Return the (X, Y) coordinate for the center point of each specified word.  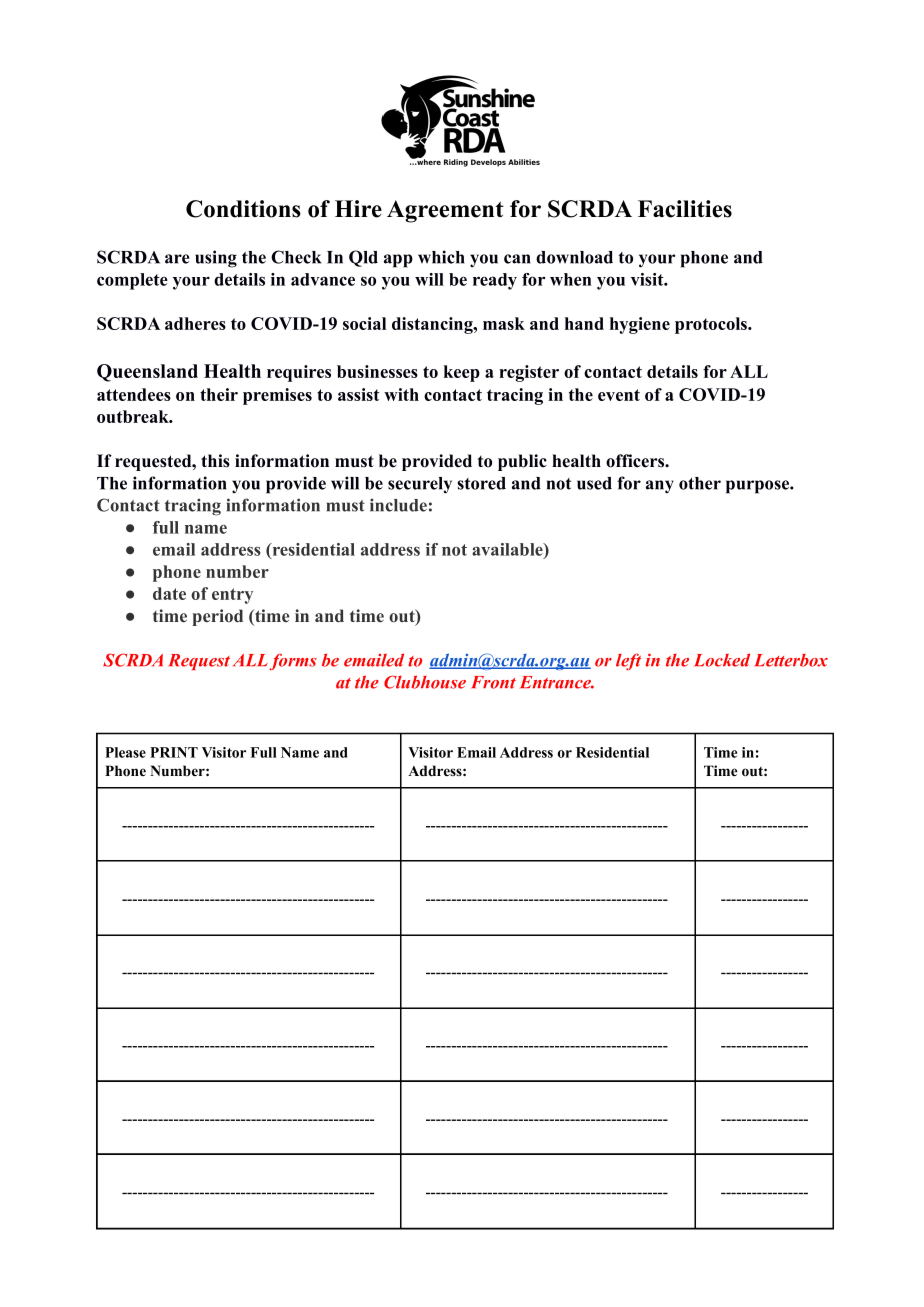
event (619, 395)
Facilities (685, 209)
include (398, 505)
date (169, 593)
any (660, 487)
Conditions (243, 209)
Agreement (445, 211)
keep (462, 373)
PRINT (174, 752)
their (219, 394)
